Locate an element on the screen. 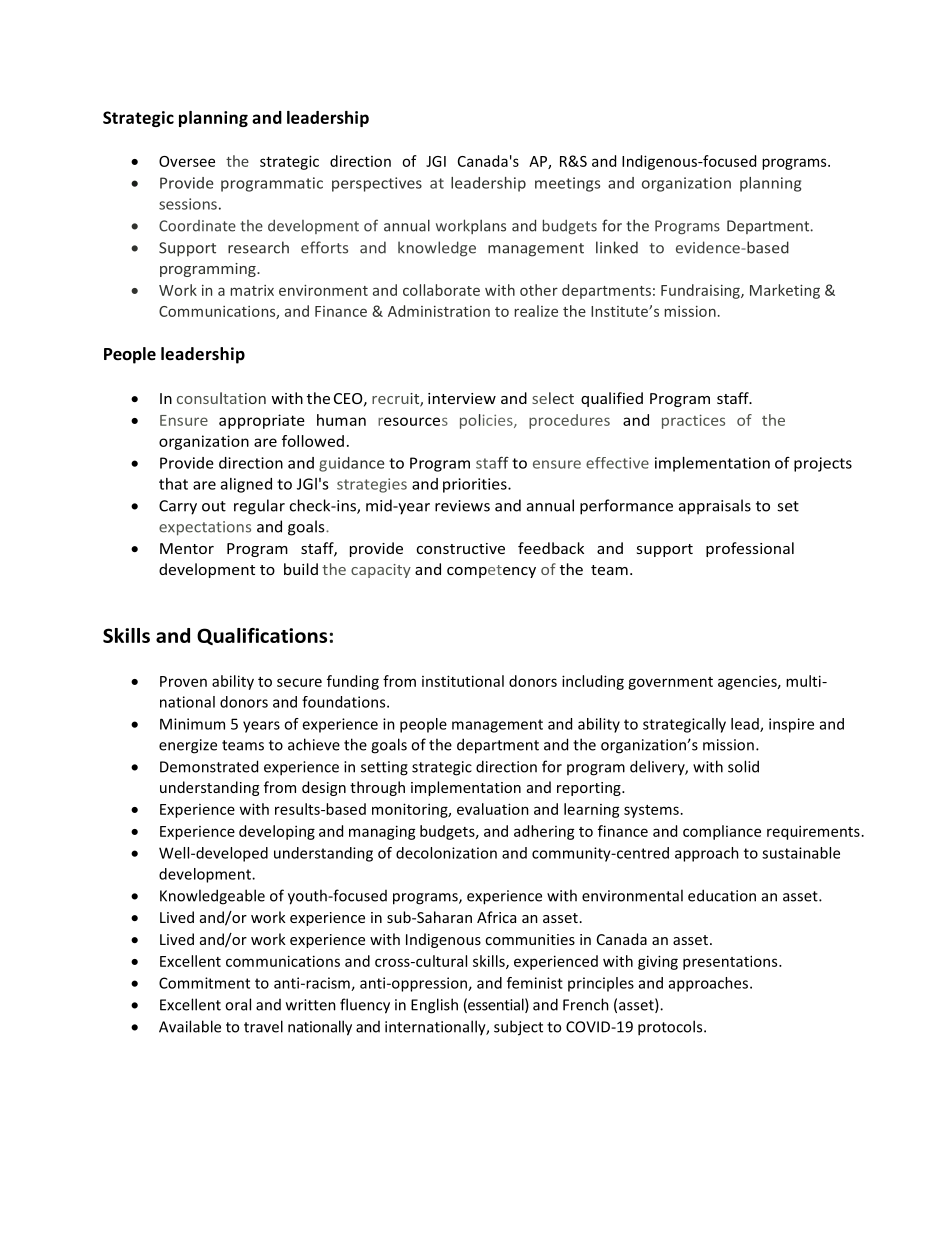 This screenshot has height=1233, width=952. sessions is located at coordinates (188, 204).
